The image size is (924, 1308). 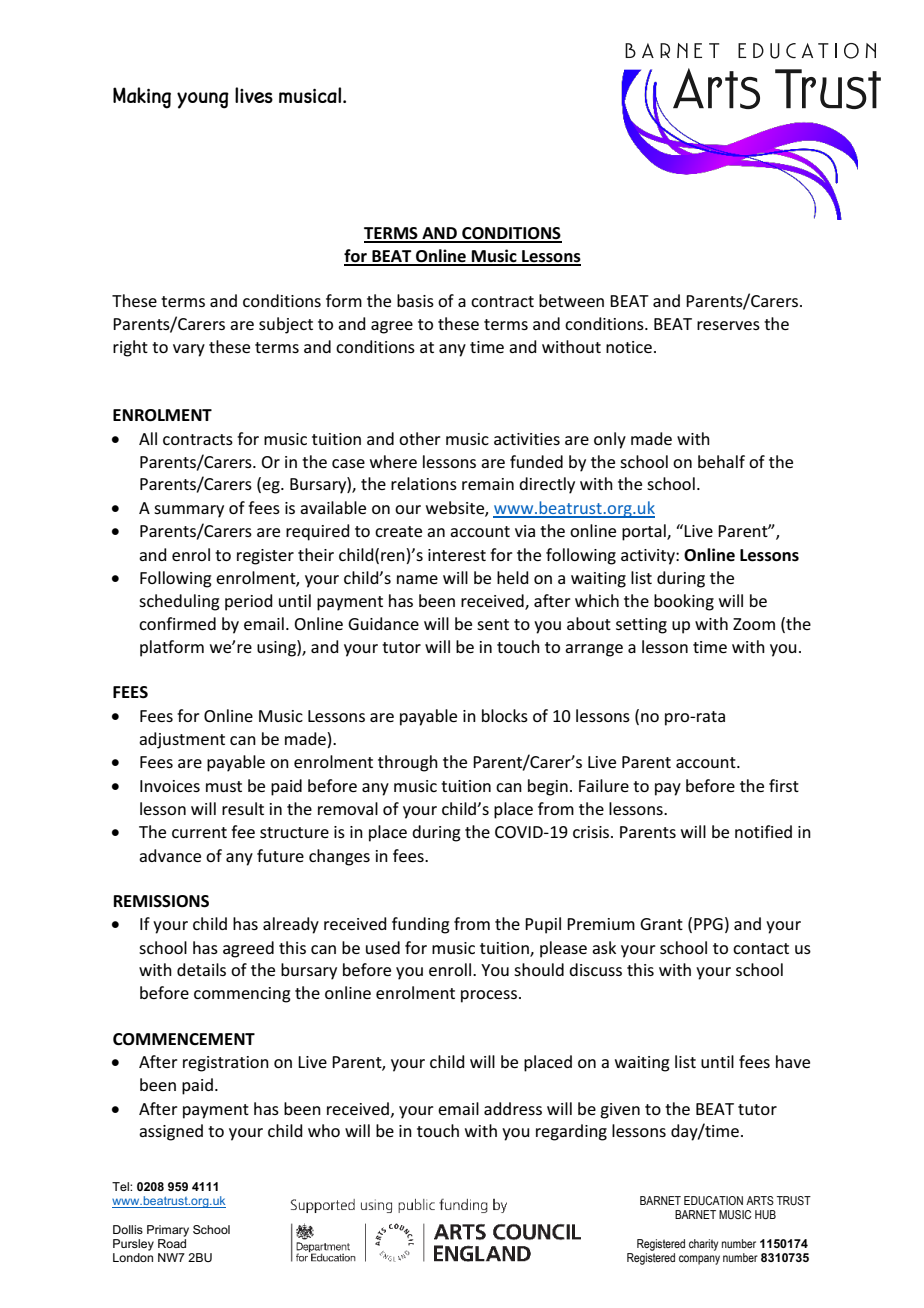 What do you see at coordinates (728, 325) in the screenshot?
I see `reserves` at bounding box center [728, 325].
